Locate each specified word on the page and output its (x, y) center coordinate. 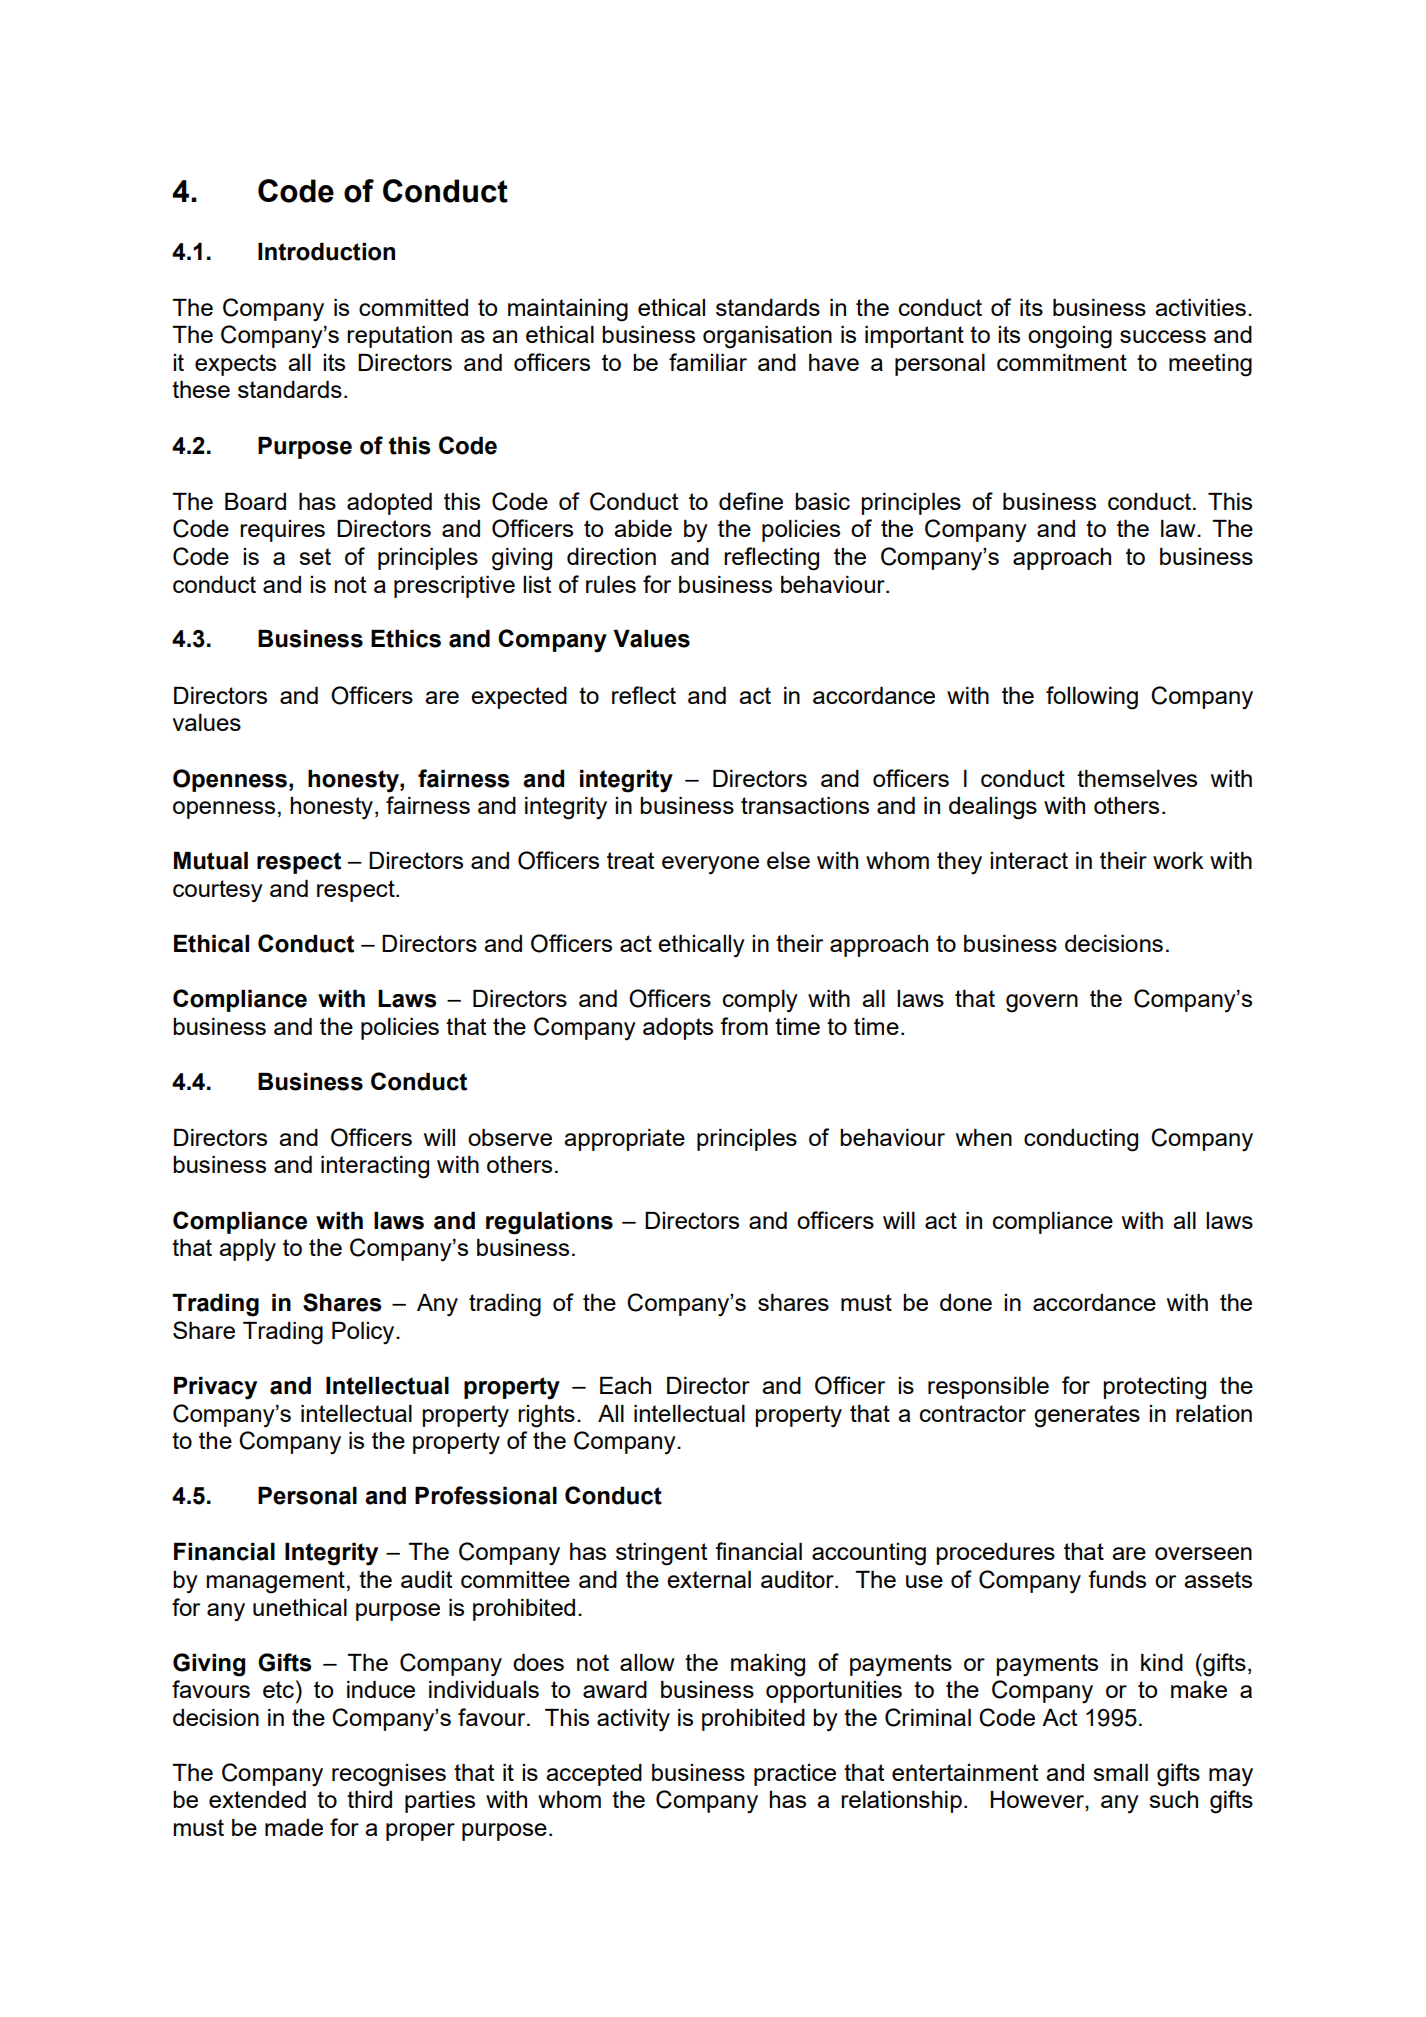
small (1120, 1772)
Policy (364, 1333)
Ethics (406, 639)
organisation (767, 337)
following (1092, 698)
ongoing (1070, 337)
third (369, 1799)
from (744, 1026)
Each (625, 1385)
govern (1042, 1003)
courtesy (218, 891)
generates (1087, 1416)
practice (795, 1775)
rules (611, 584)
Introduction (326, 252)
